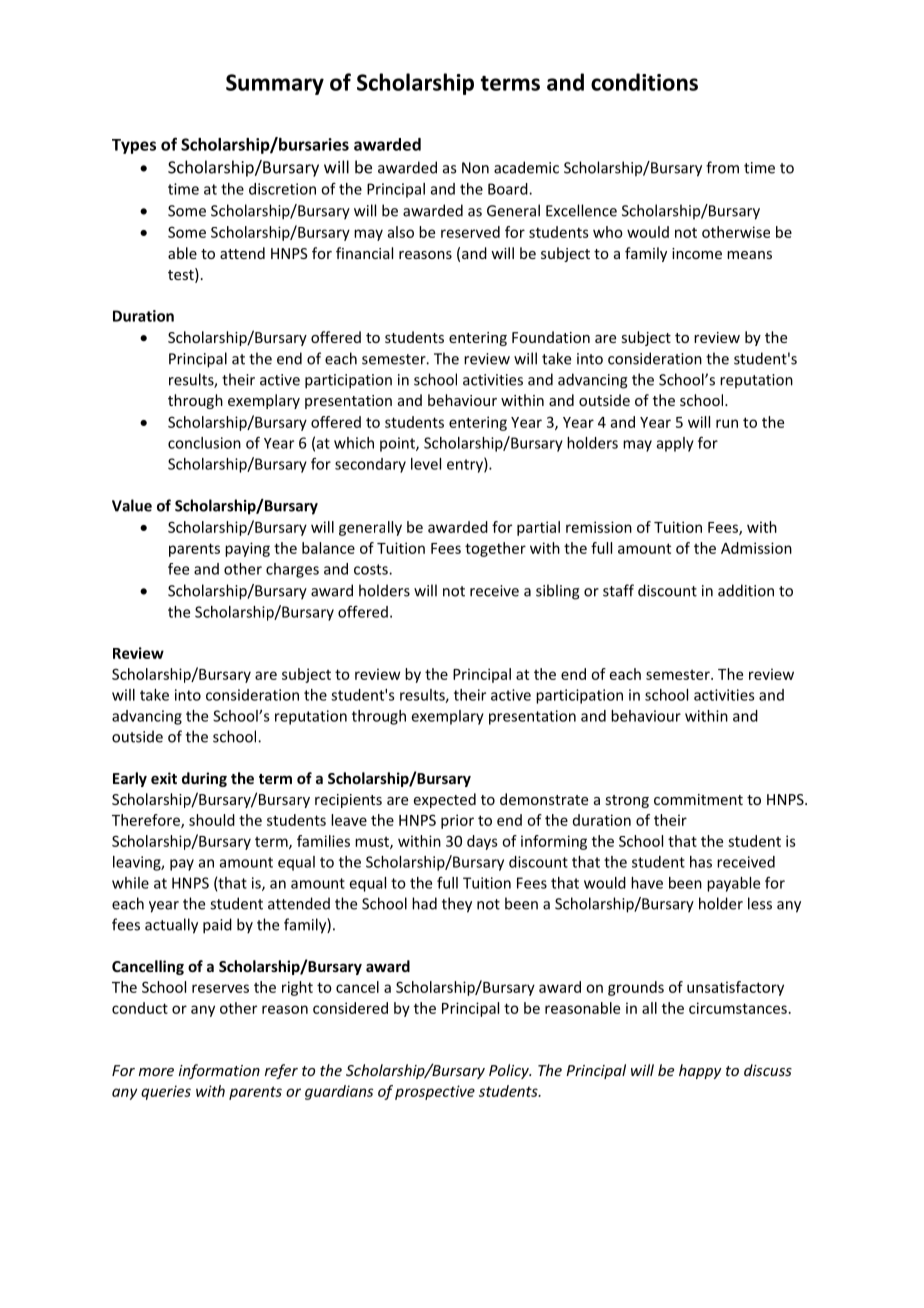 This image has width=924, height=1308. I want to click on Summary, so click(275, 84).
